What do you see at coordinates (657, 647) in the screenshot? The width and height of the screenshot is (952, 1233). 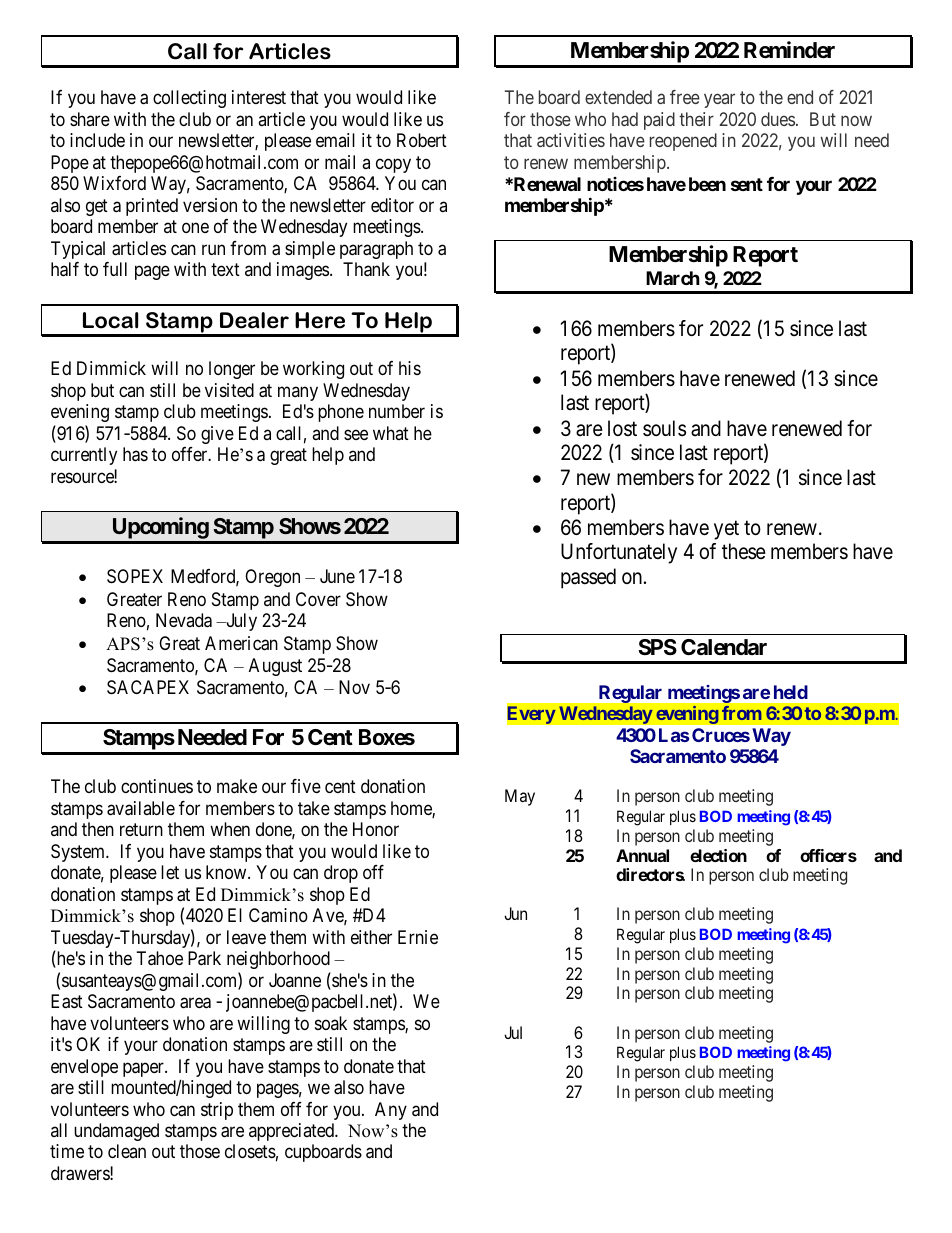 I see `SPS` at bounding box center [657, 647].
